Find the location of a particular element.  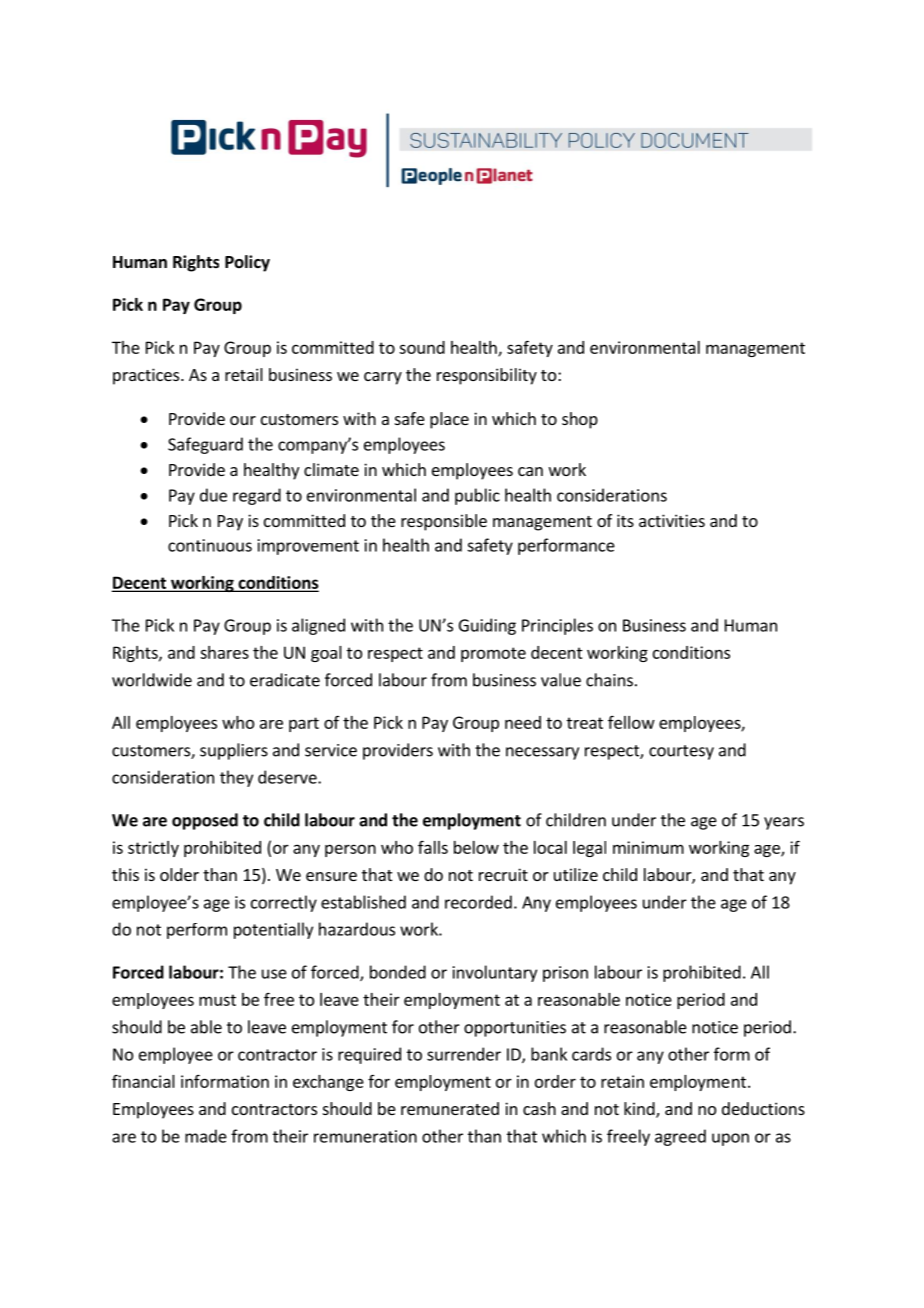

continuous is located at coordinates (210, 545).
